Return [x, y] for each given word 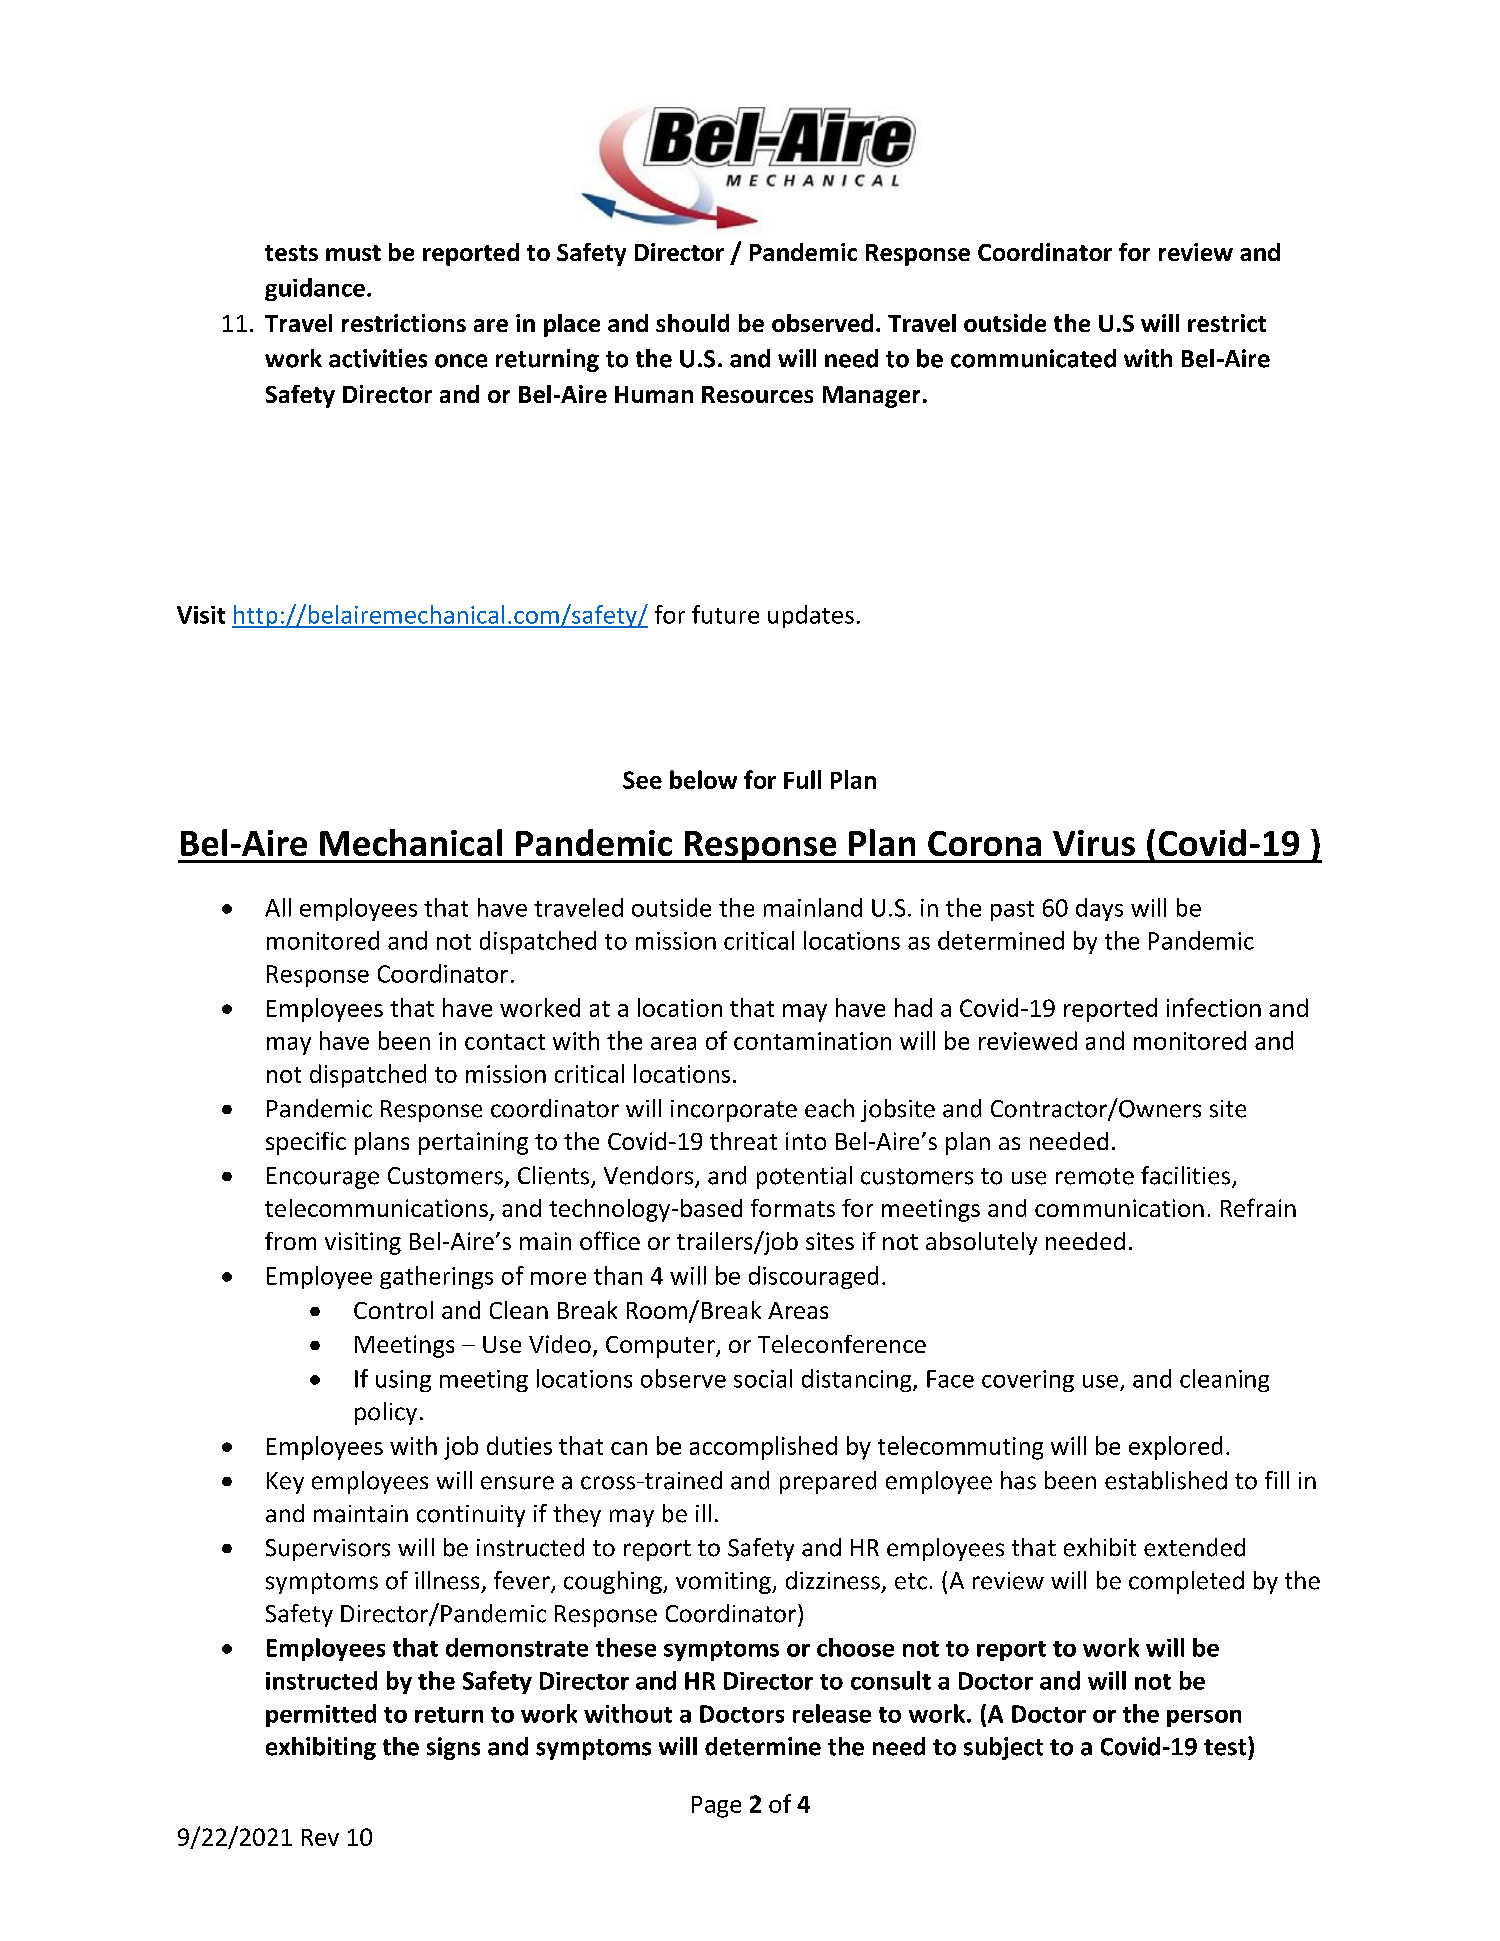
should [692, 323]
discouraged [813, 1277]
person [1204, 1718]
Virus [1094, 843]
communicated [1033, 358]
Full [802, 779]
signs [453, 1748]
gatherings [436, 1277]
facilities [1187, 1176]
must [353, 253]
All [278, 907]
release [832, 1713]
